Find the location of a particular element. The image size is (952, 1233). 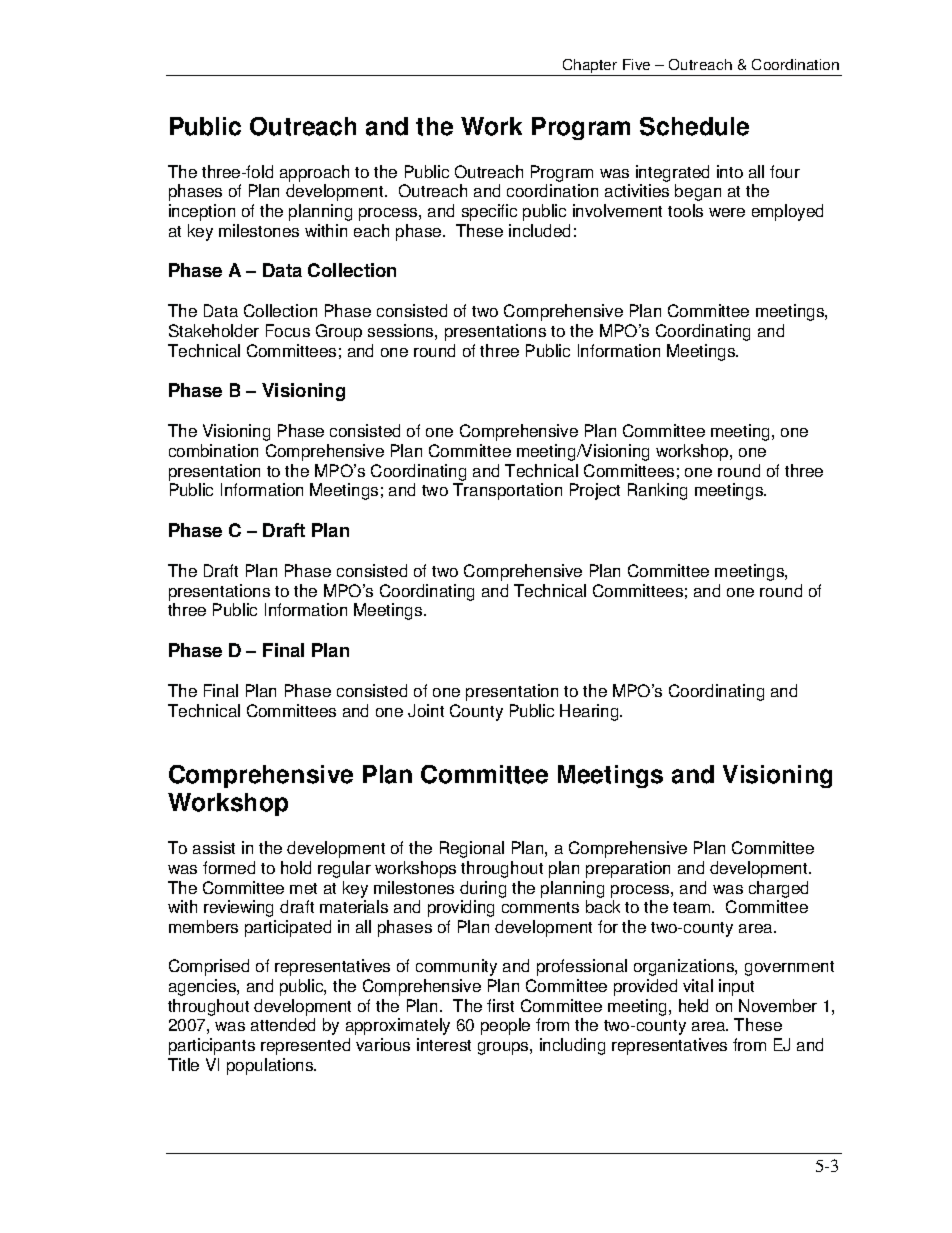

combination is located at coordinates (213, 450).
